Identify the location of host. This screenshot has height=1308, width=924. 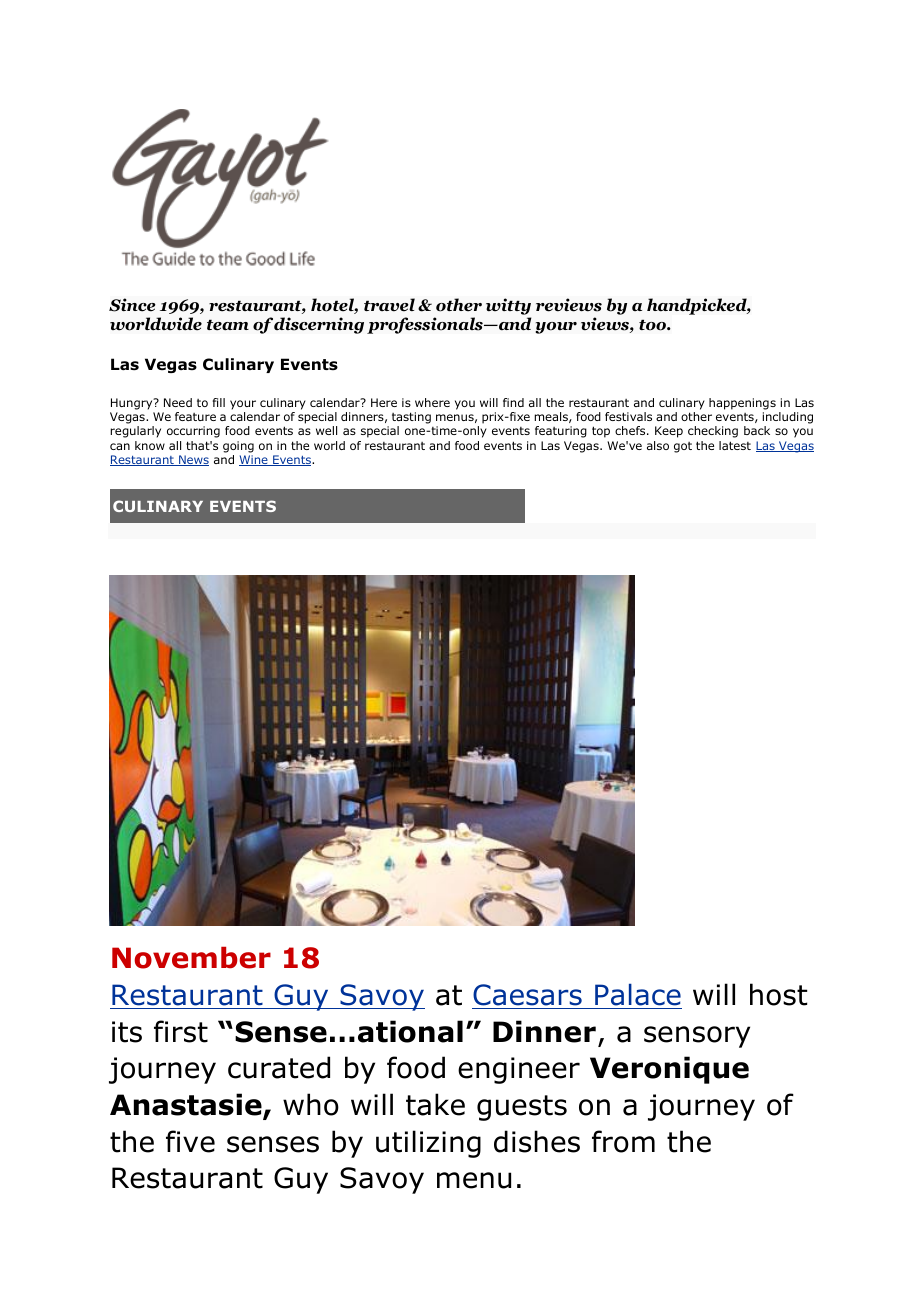
(778, 994).
